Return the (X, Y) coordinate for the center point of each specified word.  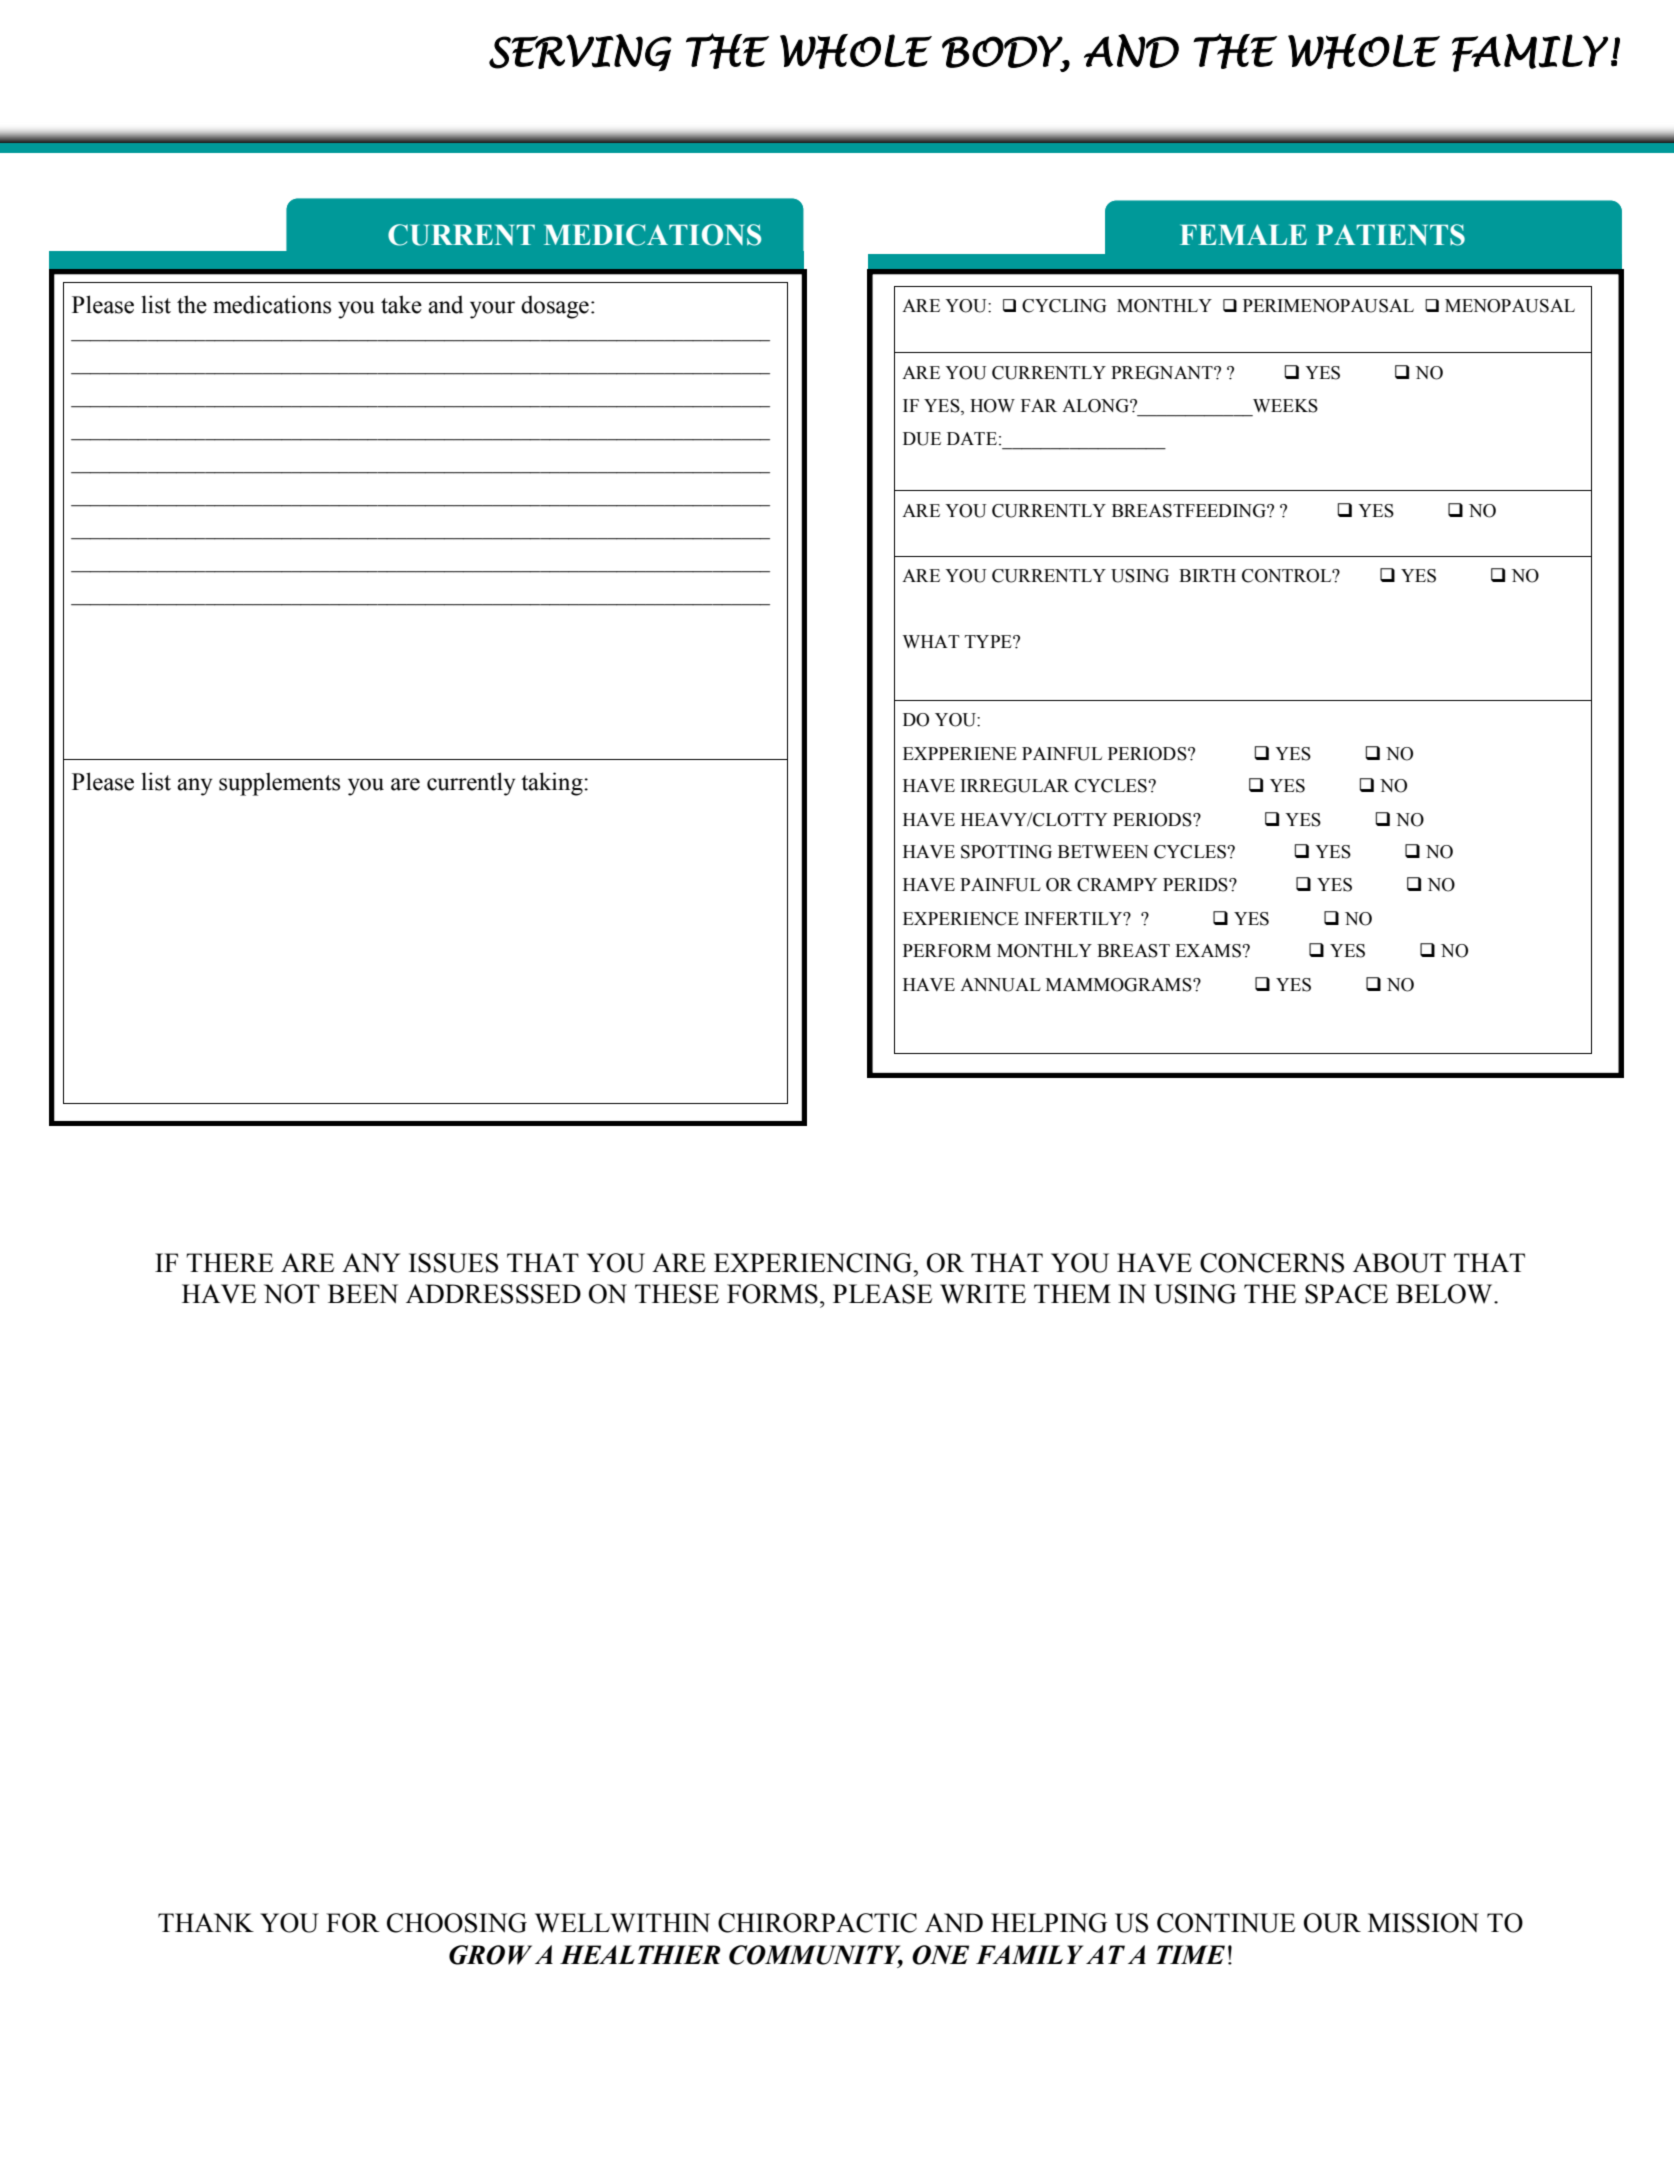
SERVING (580, 52)
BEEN (363, 1293)
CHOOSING (457, 1923)
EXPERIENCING (814, 1263)
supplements (279, 784)
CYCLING (1064, 306)
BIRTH (1207, 575)
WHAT (931, 641)
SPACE (1346, 1294)
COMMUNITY (816, 1956)
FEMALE (1243, 234)
